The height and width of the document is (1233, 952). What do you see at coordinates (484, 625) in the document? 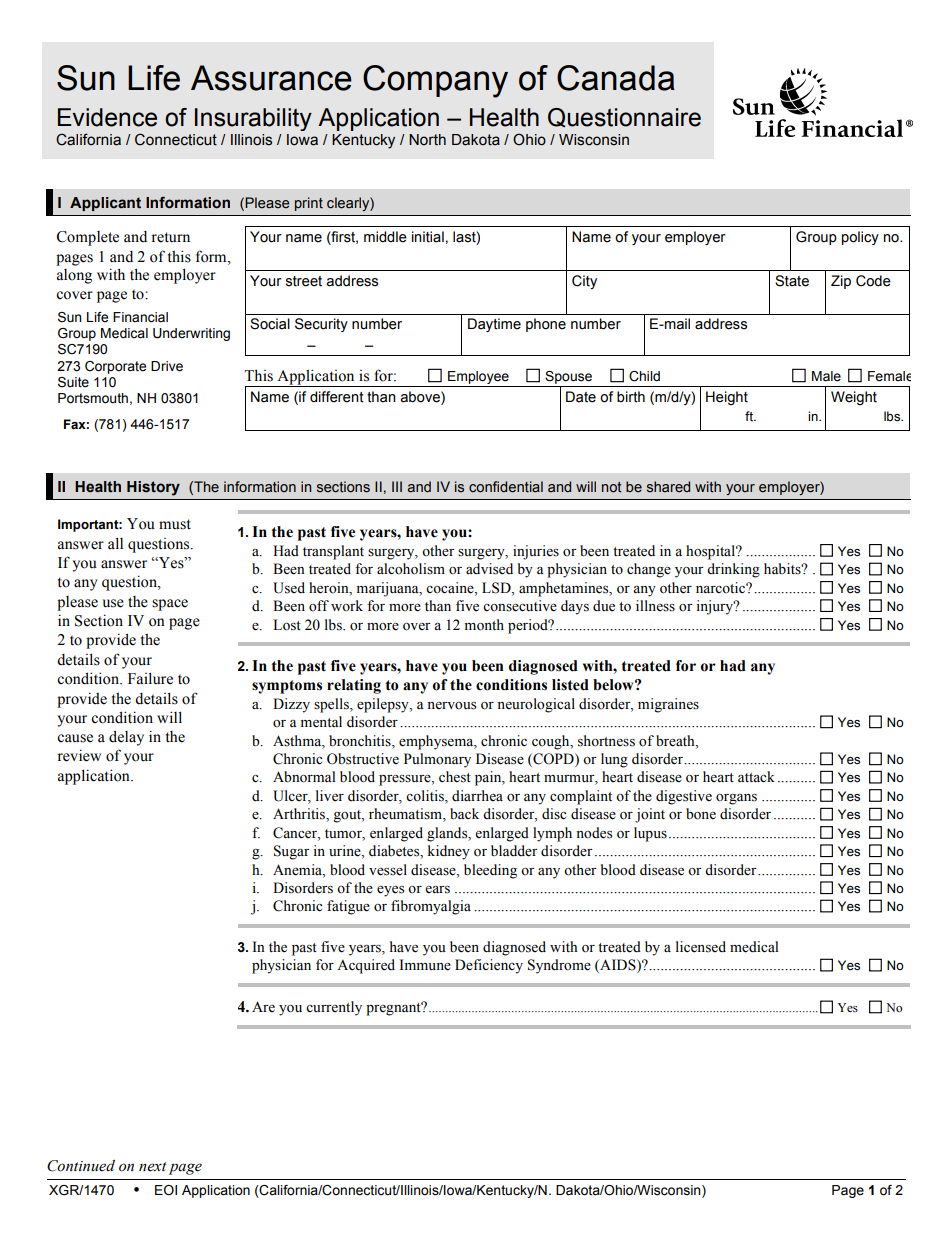
I see `month` at bounding box center [484, 625].
